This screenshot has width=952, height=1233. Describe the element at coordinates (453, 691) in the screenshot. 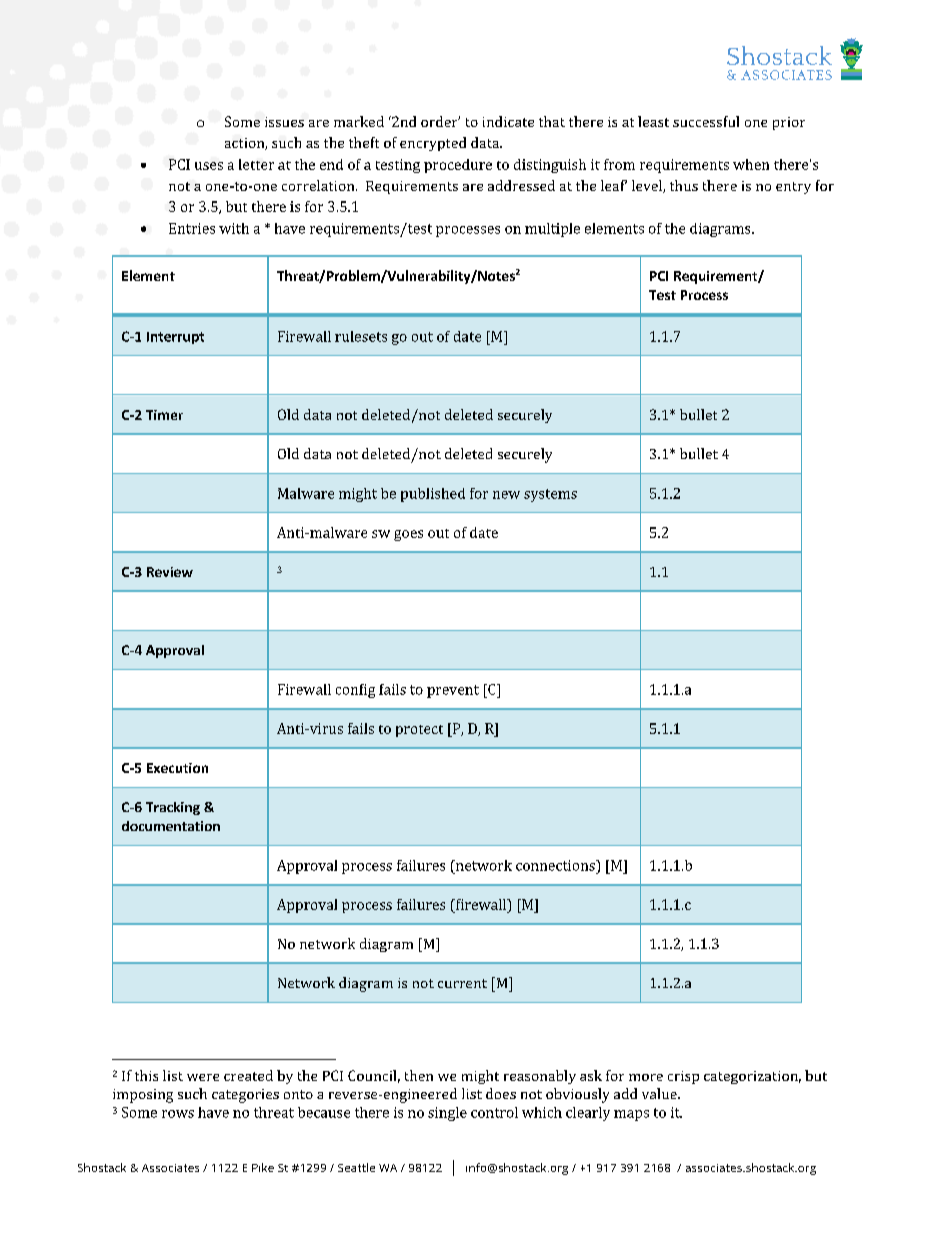

I see `prevent` at that location.
